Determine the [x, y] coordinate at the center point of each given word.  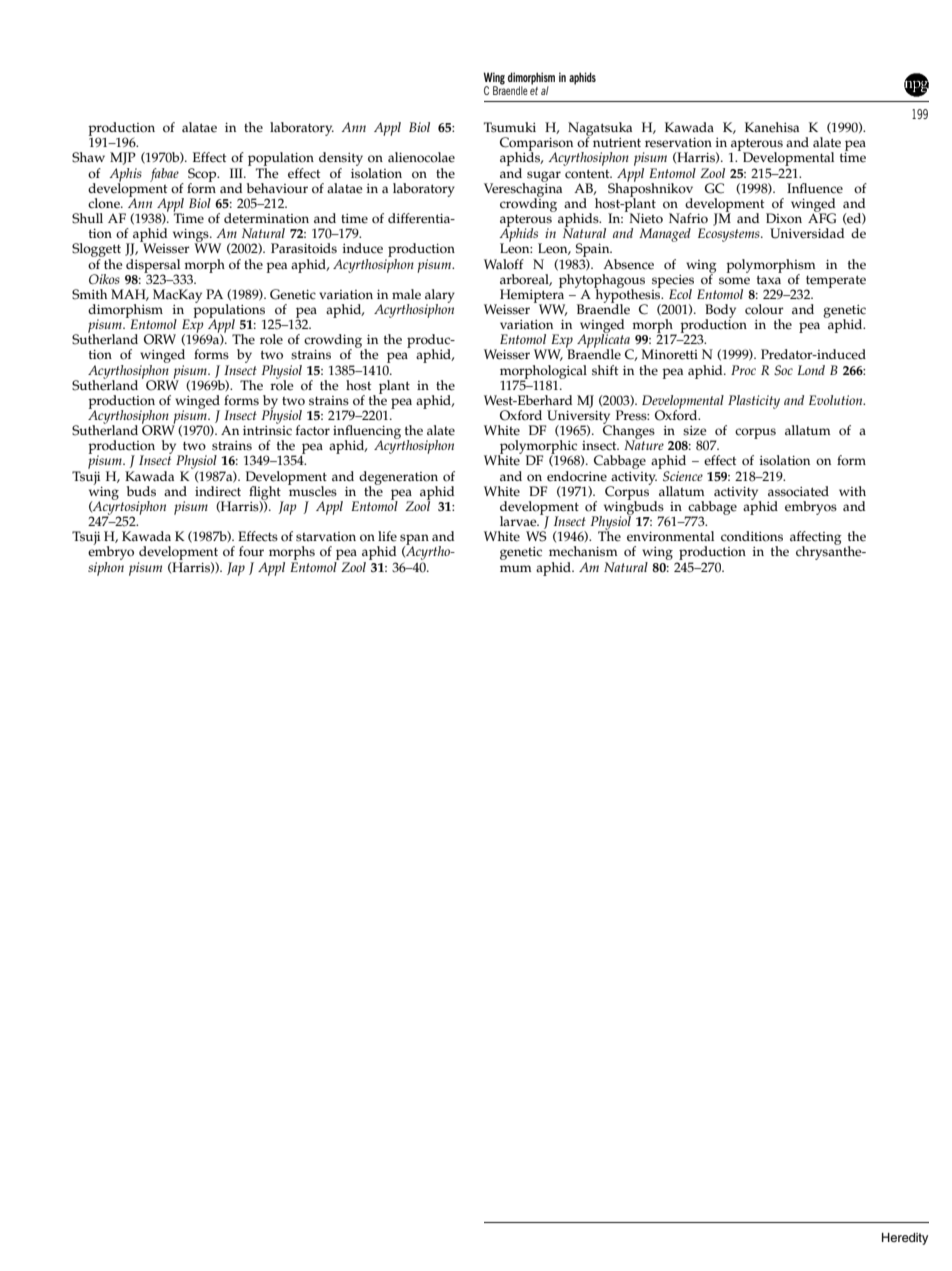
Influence [815, 188]
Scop [203, 176]
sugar [544, 176]
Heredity [905, 1239]
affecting [816, 539]
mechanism [583, 551]
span [414, 541]
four [251, 551]
